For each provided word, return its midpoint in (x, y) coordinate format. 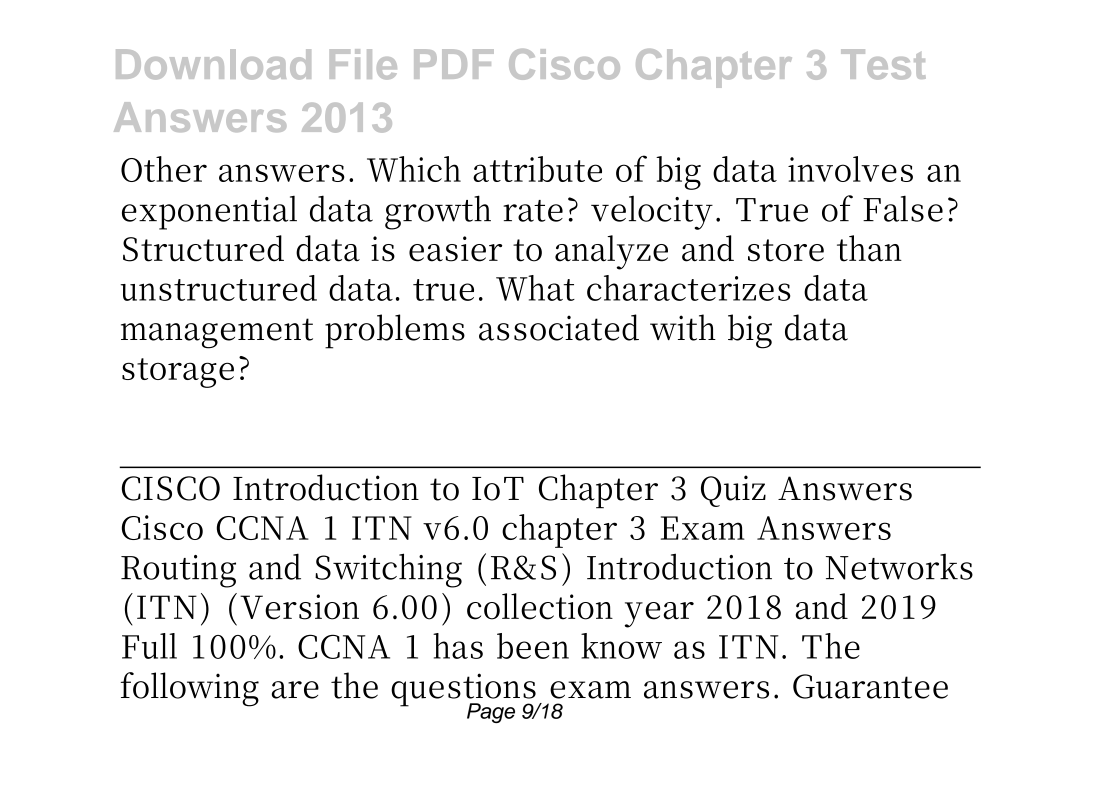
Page (491, 713)
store (786, 250)
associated (559, 327)
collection (540, 606)
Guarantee (870, 686)
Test (883, 64)
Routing (178, 571)
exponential (209, 213)
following (190, 689)
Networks (899, 567)
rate (533, 211)
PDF (454, 64)
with (683, 327)
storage (178, 373)
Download (213, 64)
